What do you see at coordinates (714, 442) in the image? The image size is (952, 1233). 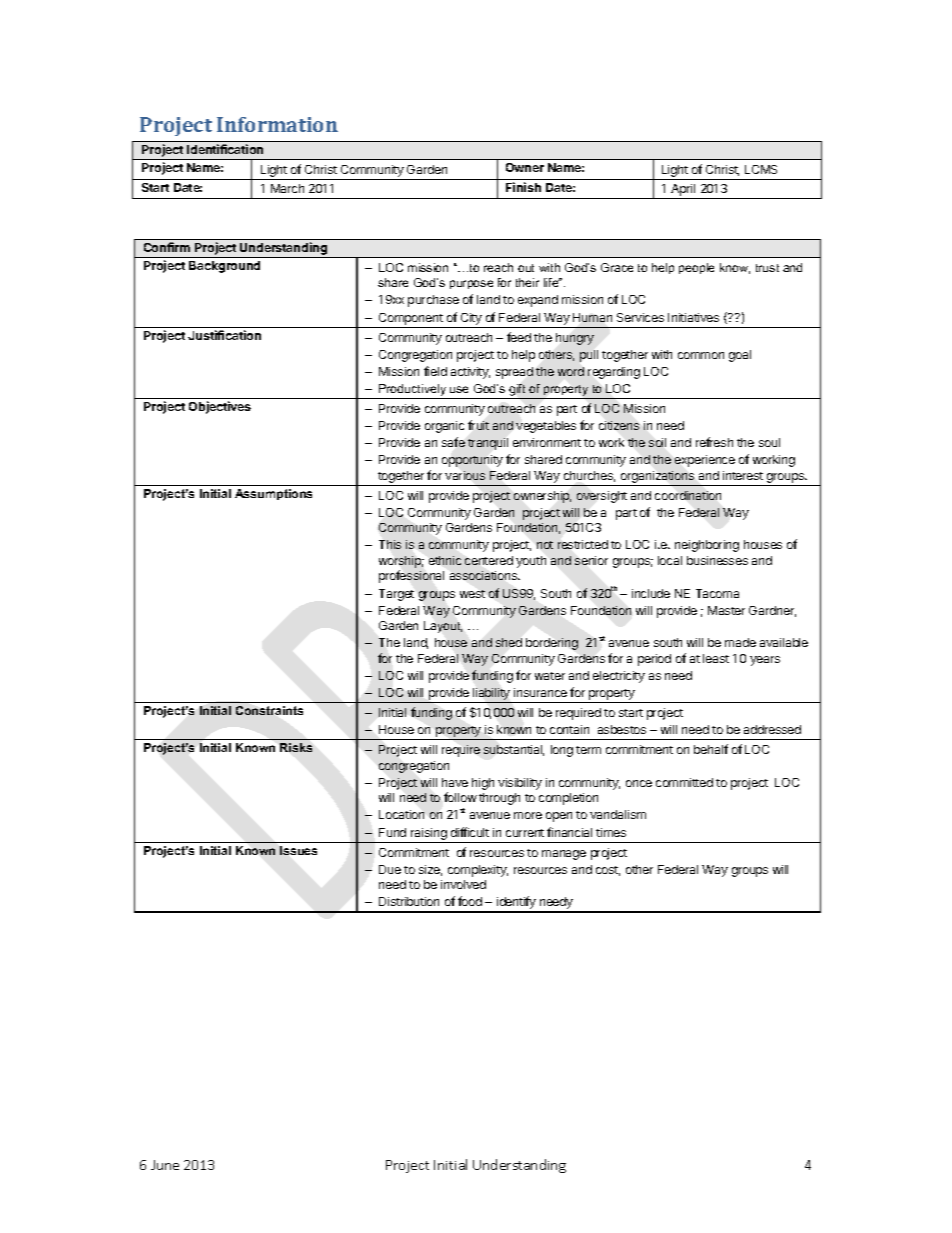 I see `refresh` at bounding box center [714, 442].
